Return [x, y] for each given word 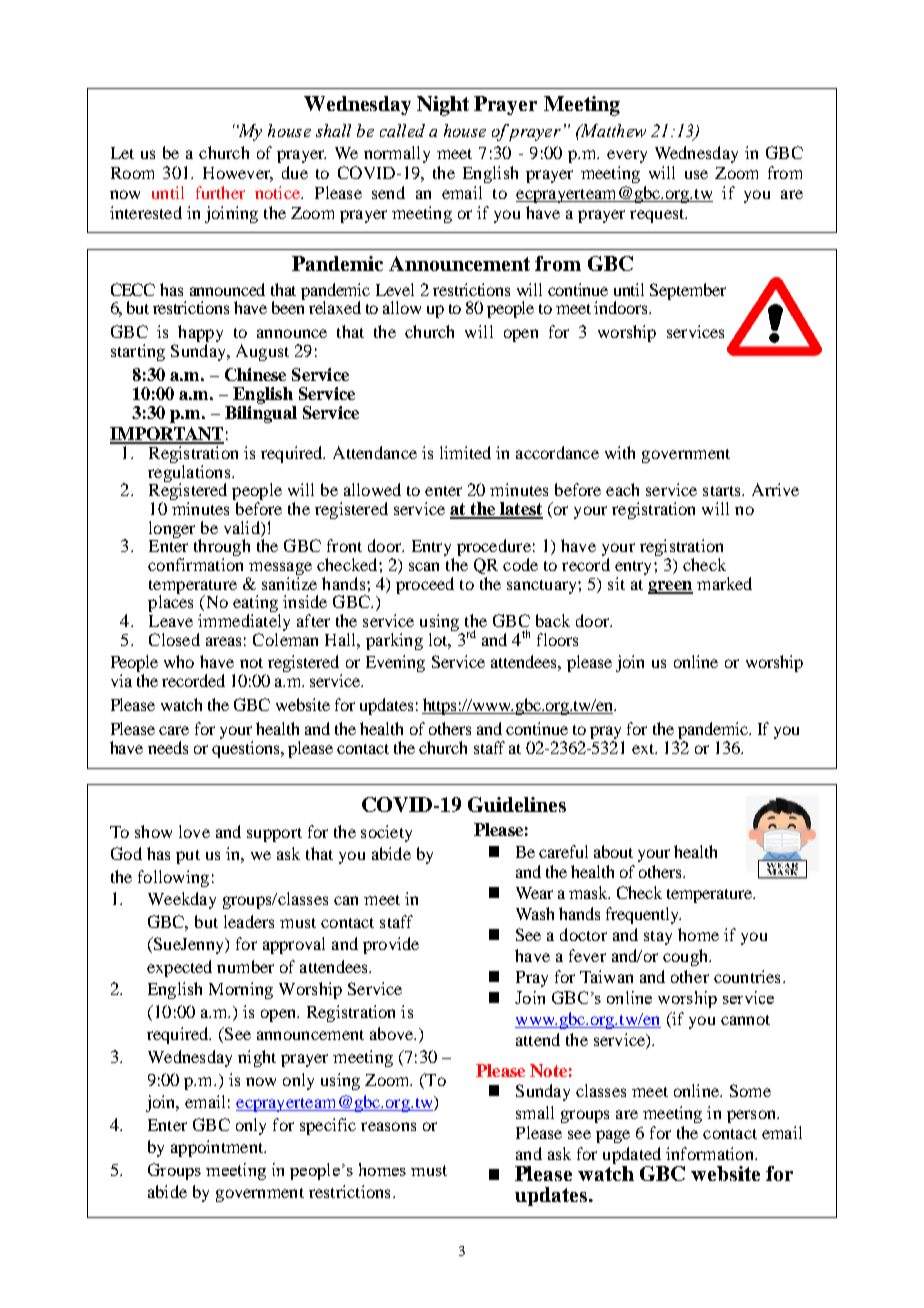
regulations [190, 474]
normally [397, 154]
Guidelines [517, 804]
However [238, 174]
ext [644, 749]
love [194, 831]
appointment [218, 1148]
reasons [388, 1126]
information [711, 1153]
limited [465, 452]
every [627, 156]
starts [723, 491]
